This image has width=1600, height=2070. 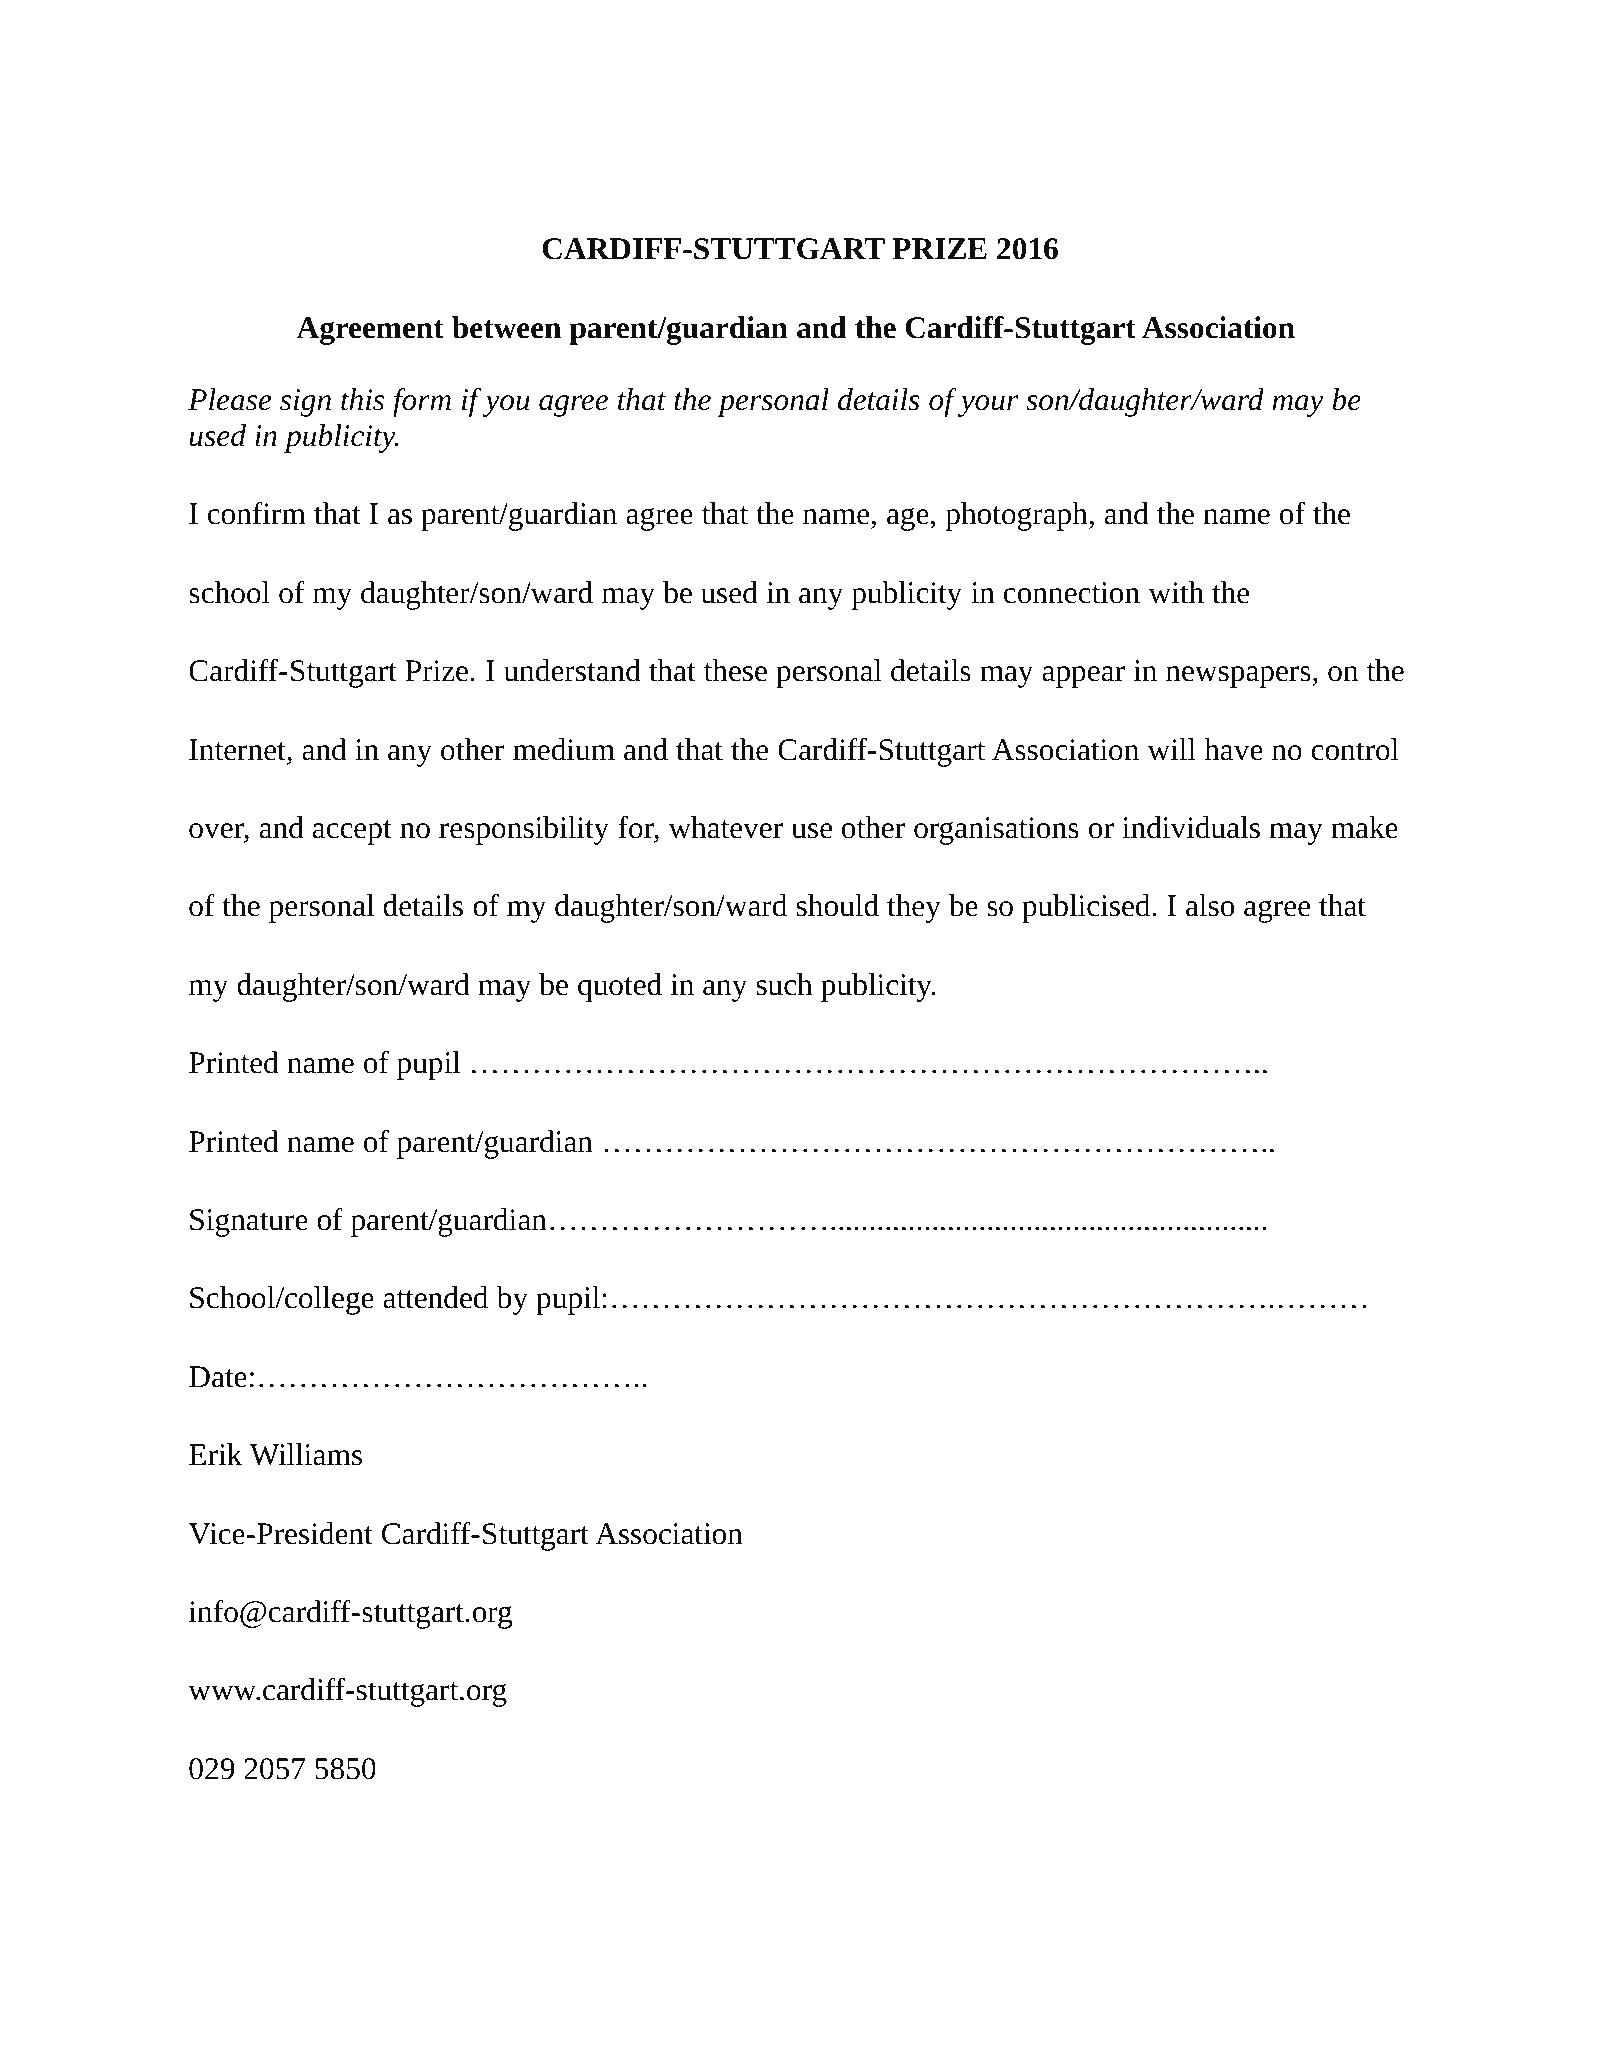 I want to click on such, so click(x=784, y=984).
